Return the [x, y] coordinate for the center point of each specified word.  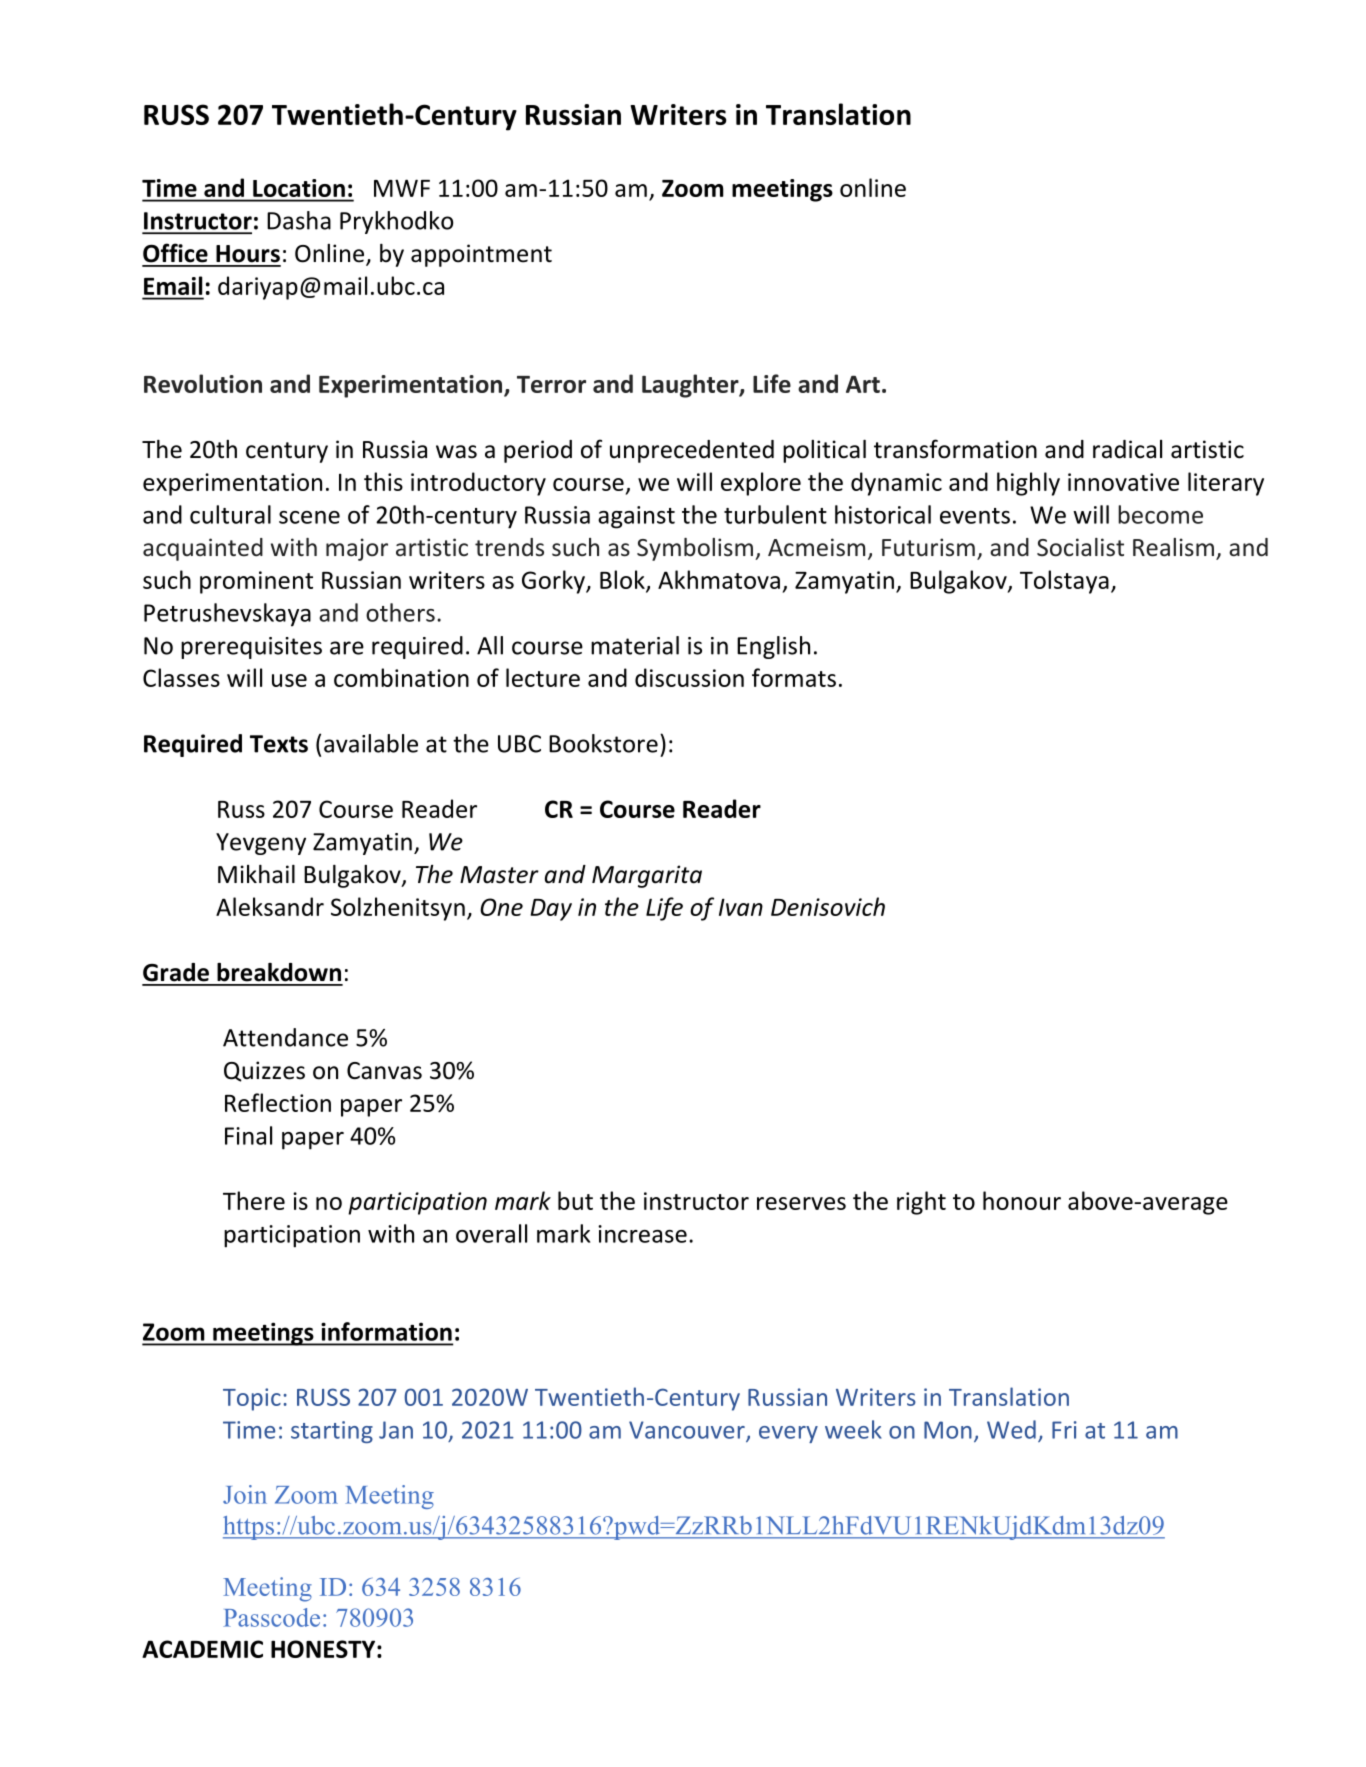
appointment [481, 255]
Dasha [299, 220]
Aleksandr [270, 906]
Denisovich [828, 906]
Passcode [271, 1617]
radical [1127, 449]
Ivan [741, 907]
